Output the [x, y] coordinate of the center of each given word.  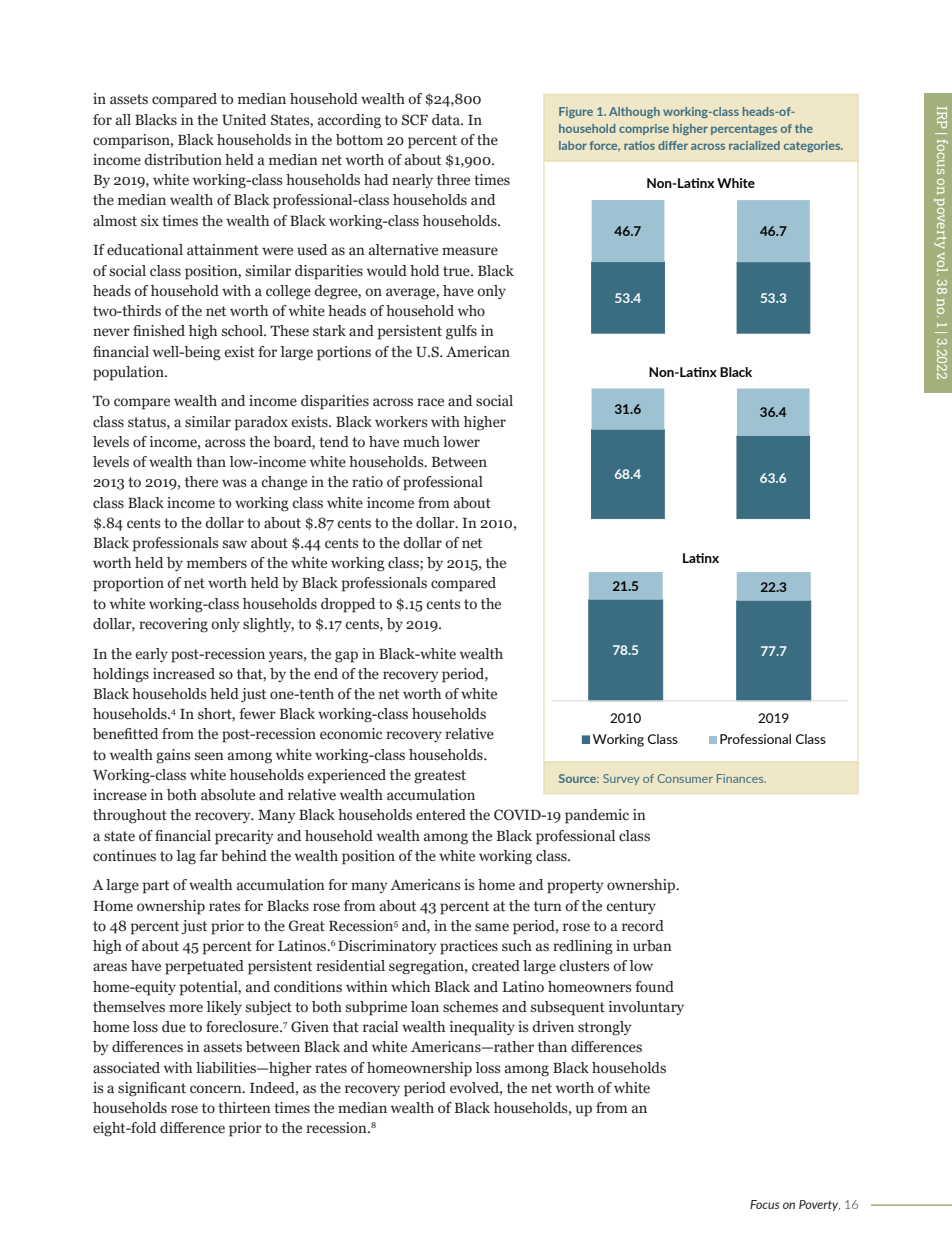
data [447, 120]
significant [152, 1089]
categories [813, 146]
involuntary [646, 1008]
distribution [183, 160]
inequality [482, 1028]
